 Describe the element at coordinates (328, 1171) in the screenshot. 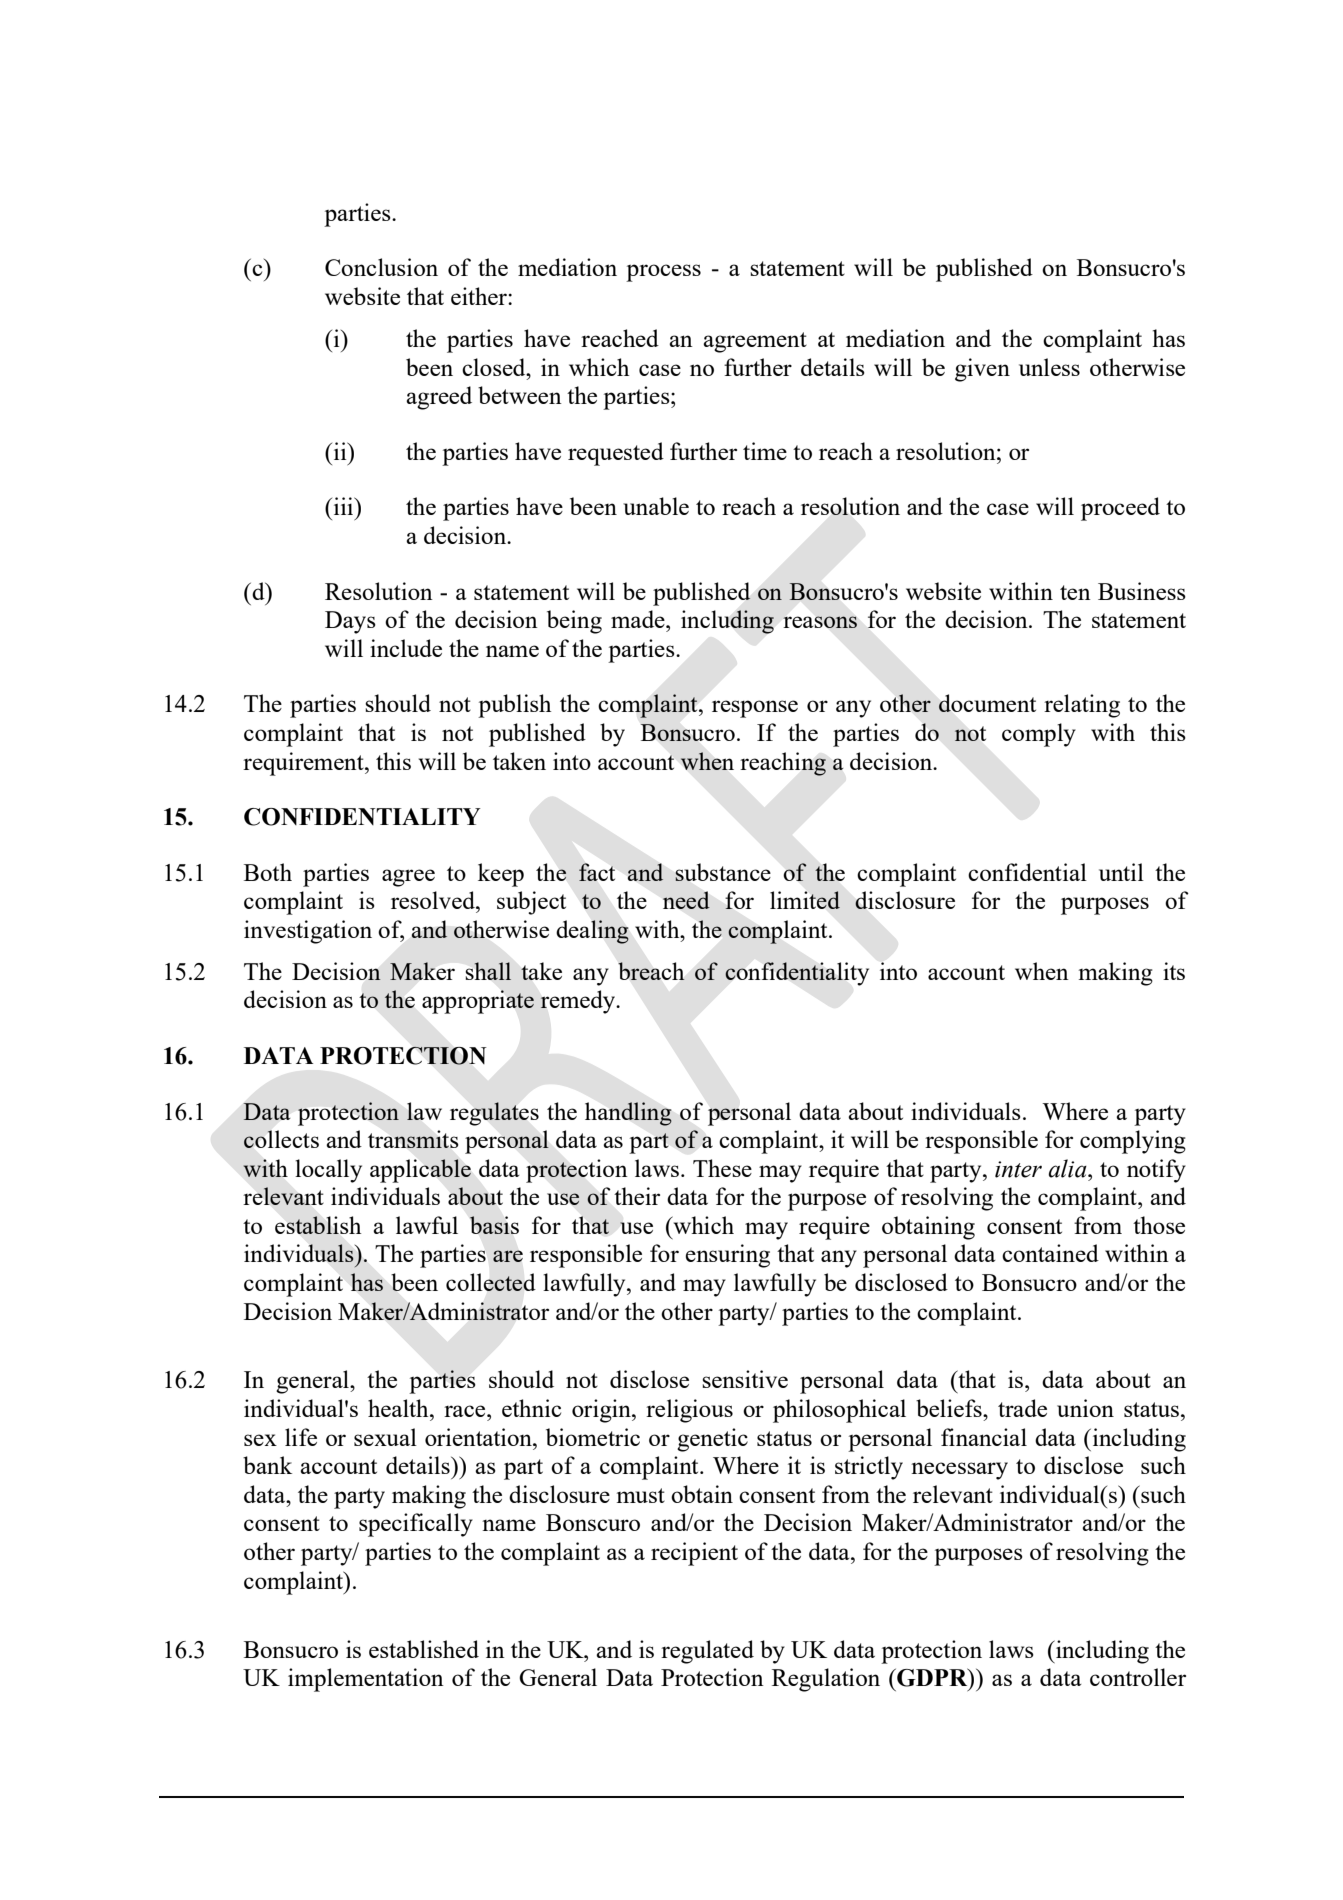

I see `locally` at that location.
